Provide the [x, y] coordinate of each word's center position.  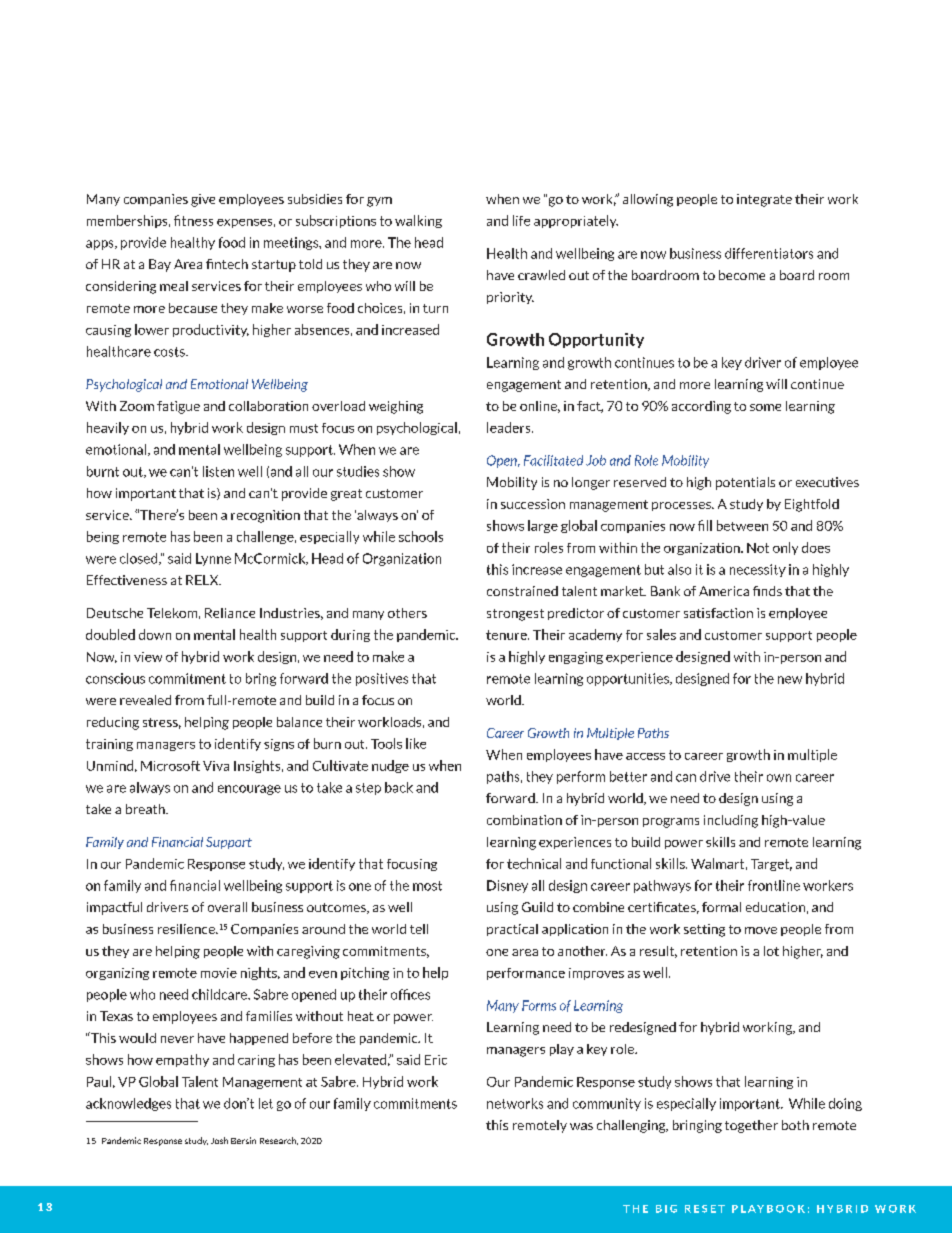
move [761, 930]
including [731, 821]
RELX [203, 580]
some [765, 407]
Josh [219, 1140]
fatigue [178, 407]
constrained [522, 591]
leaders [510, 427]
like [416, 743]
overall [227, 907]
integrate [764, 200]
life [521, 220]
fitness [193, 220]
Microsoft [170, 766]
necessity [758, 570]
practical [512, 930]
